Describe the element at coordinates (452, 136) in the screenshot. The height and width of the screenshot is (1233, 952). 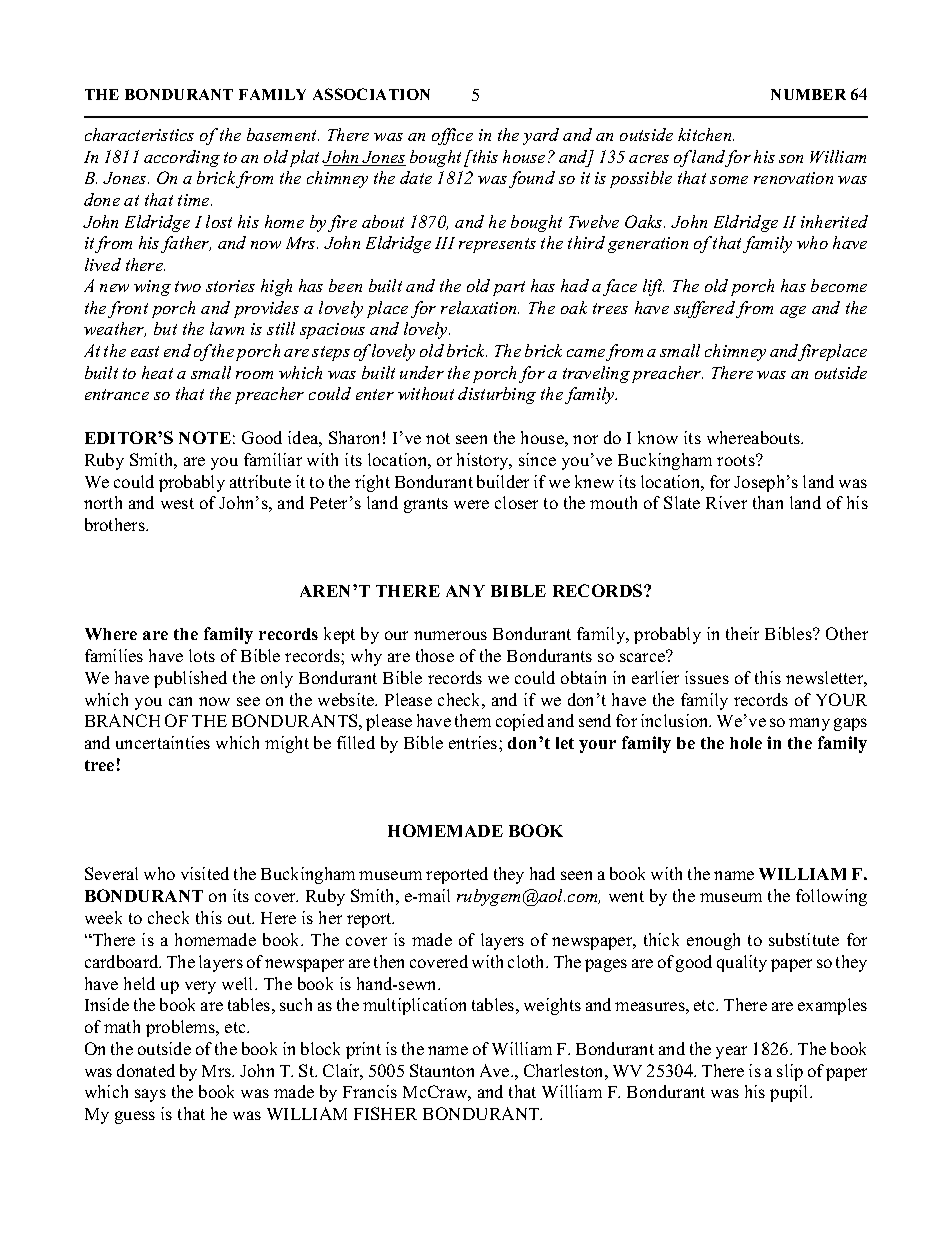
I see `office` at that location.
